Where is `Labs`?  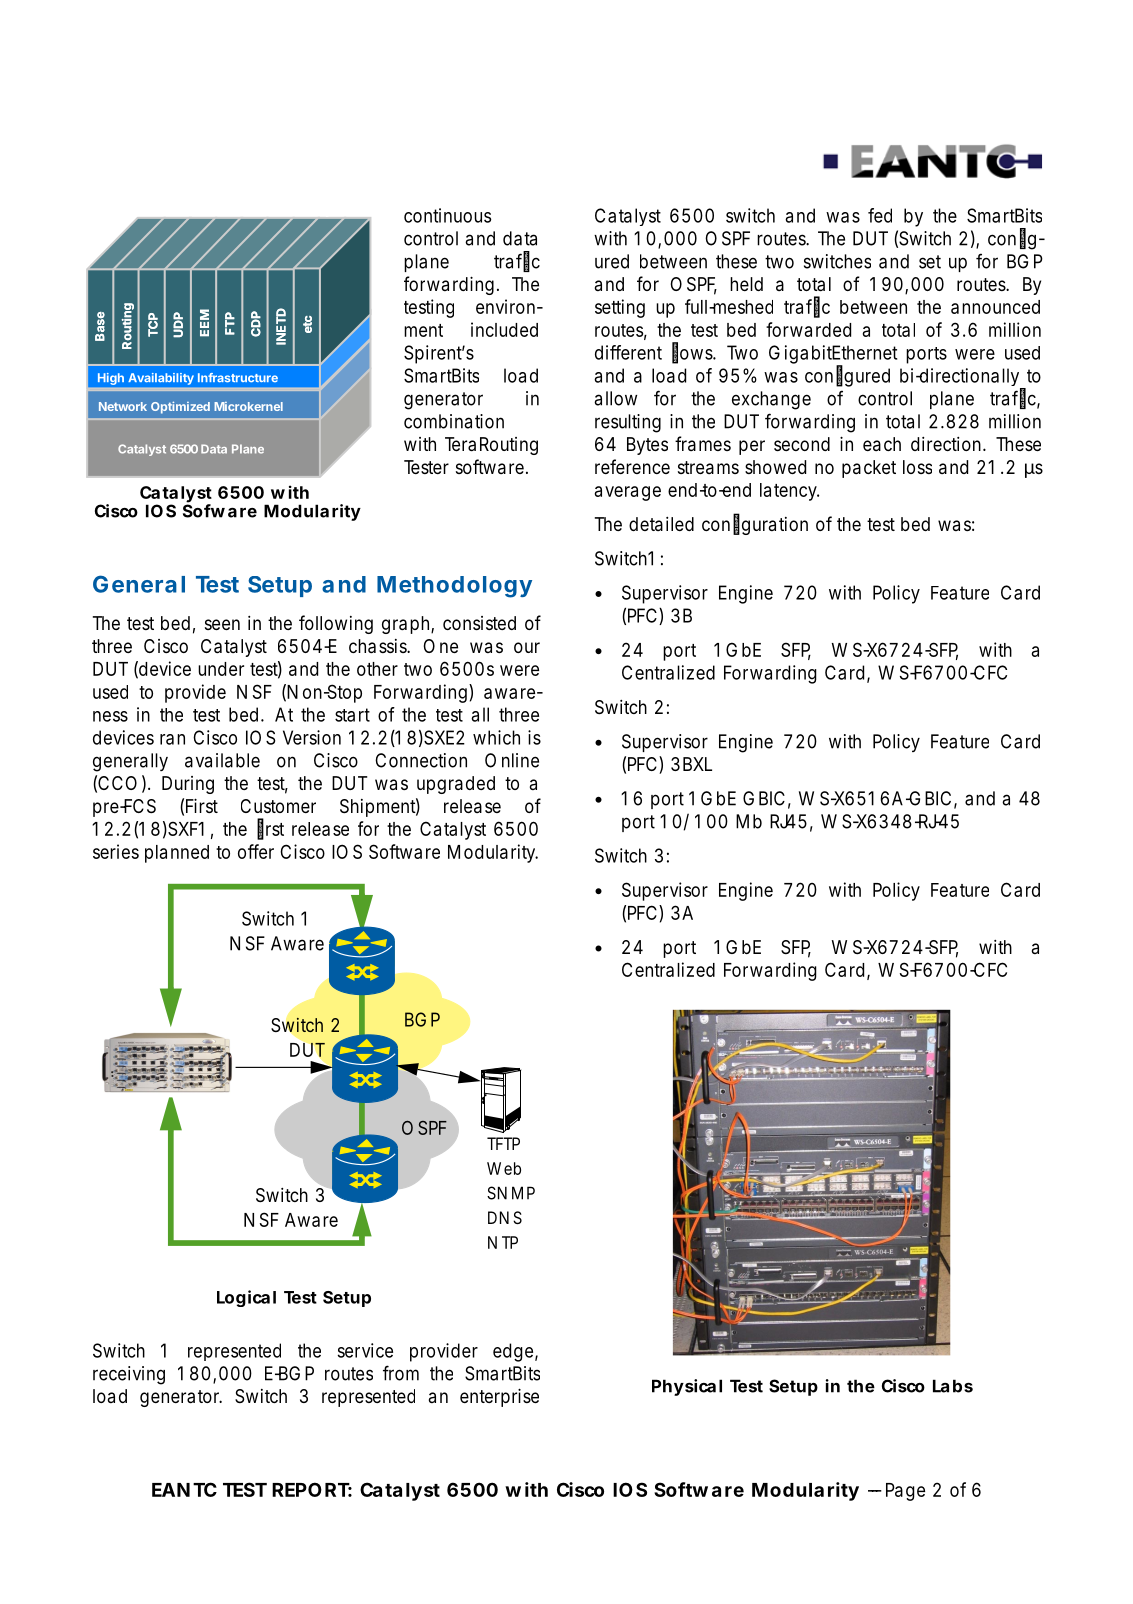 Labs is located at coordinates (953, 1386).
